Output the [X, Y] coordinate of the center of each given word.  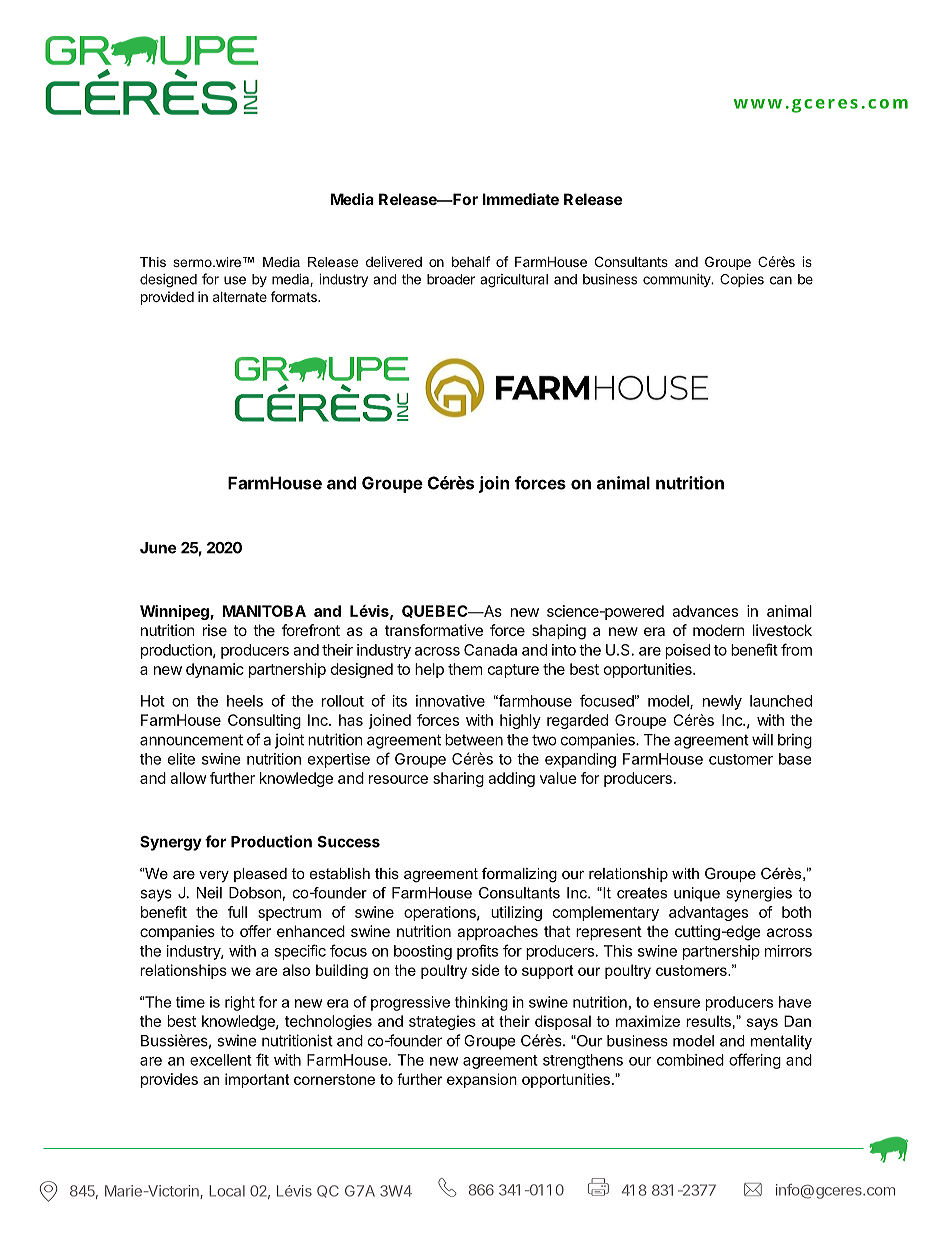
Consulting [264, 721]
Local [227, 1191]
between [474, 740]
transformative [434, 630]
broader [451, 279]
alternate [240, 297]
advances [705, 611]
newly [722, 702]
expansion [482, 1080]
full [237, 912]
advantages [708, 913]
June [158, 548]
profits [477, 952]
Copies [742, 280]
